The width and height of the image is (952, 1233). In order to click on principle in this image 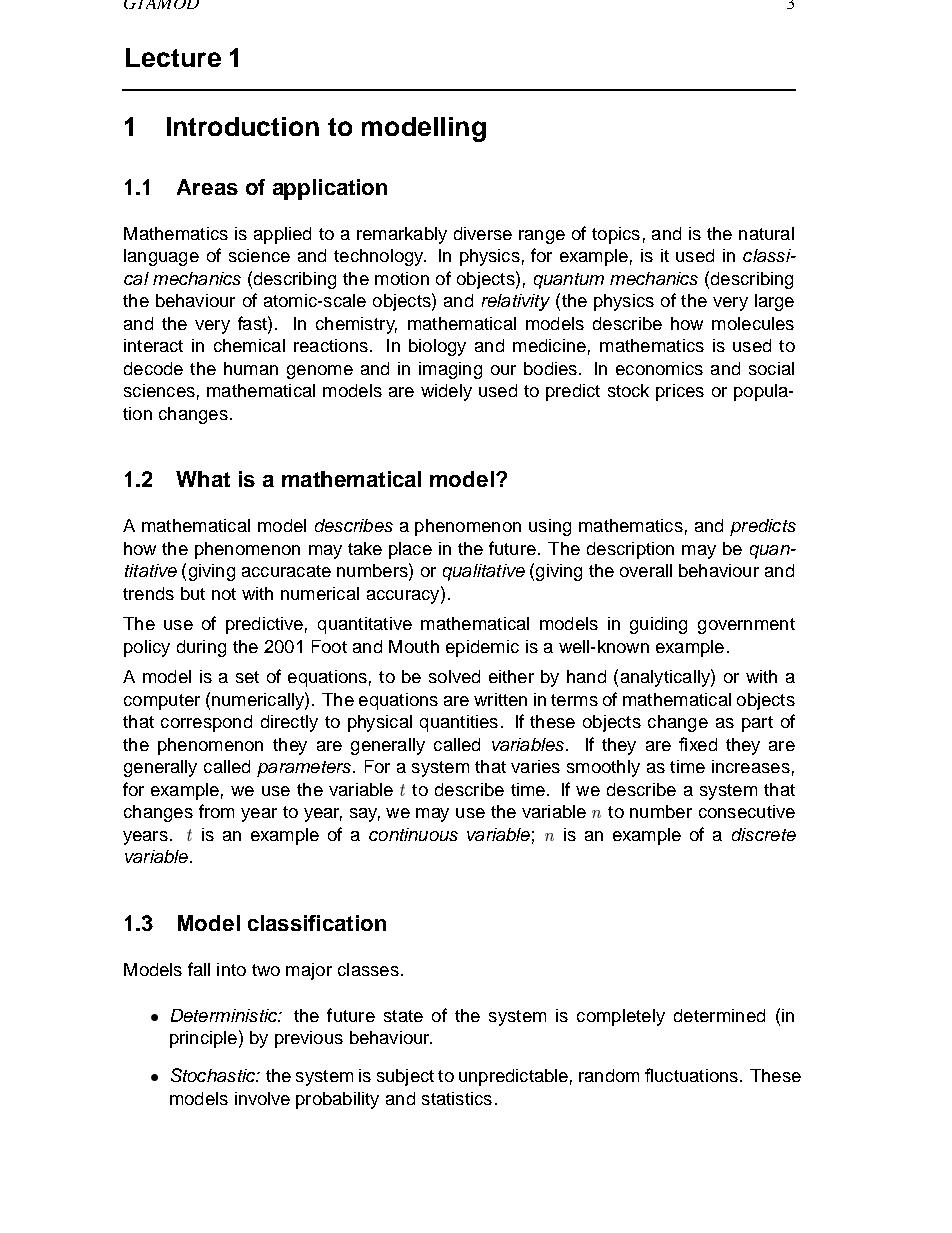, I will do `click(203, 1039)`.
